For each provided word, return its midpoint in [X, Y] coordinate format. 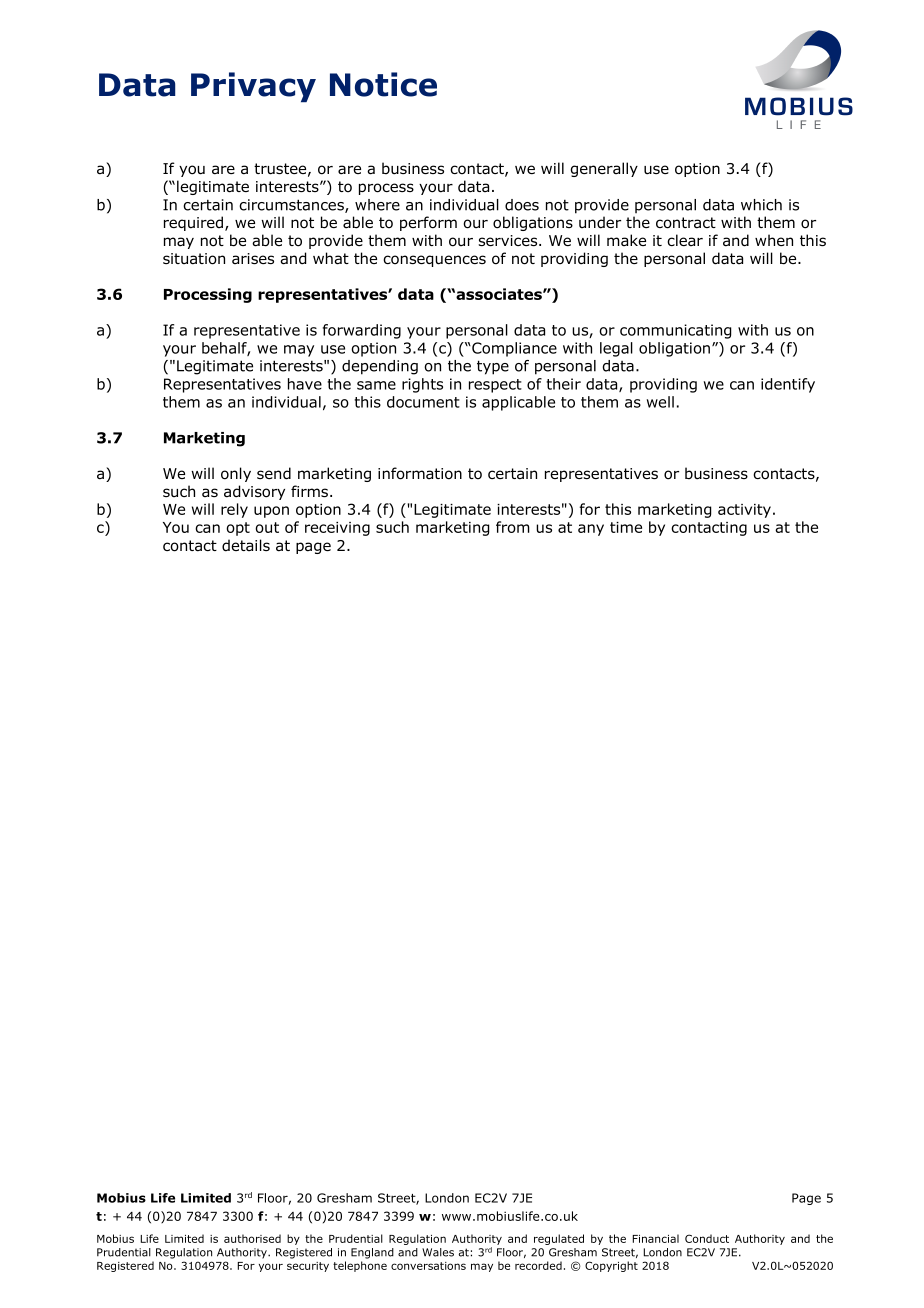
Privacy [253, 87]
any [591, 530]
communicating [676, 331]
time [626, 527]
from [513, 527]
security [308, 1267]
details [246, 545]
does [522, 205]
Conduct [707, 1238]
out [267, 527]
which [761, 205]
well [660, 402]
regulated [559, 1239]
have [305, 384]
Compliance [513, 349]
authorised [252, 1238]
